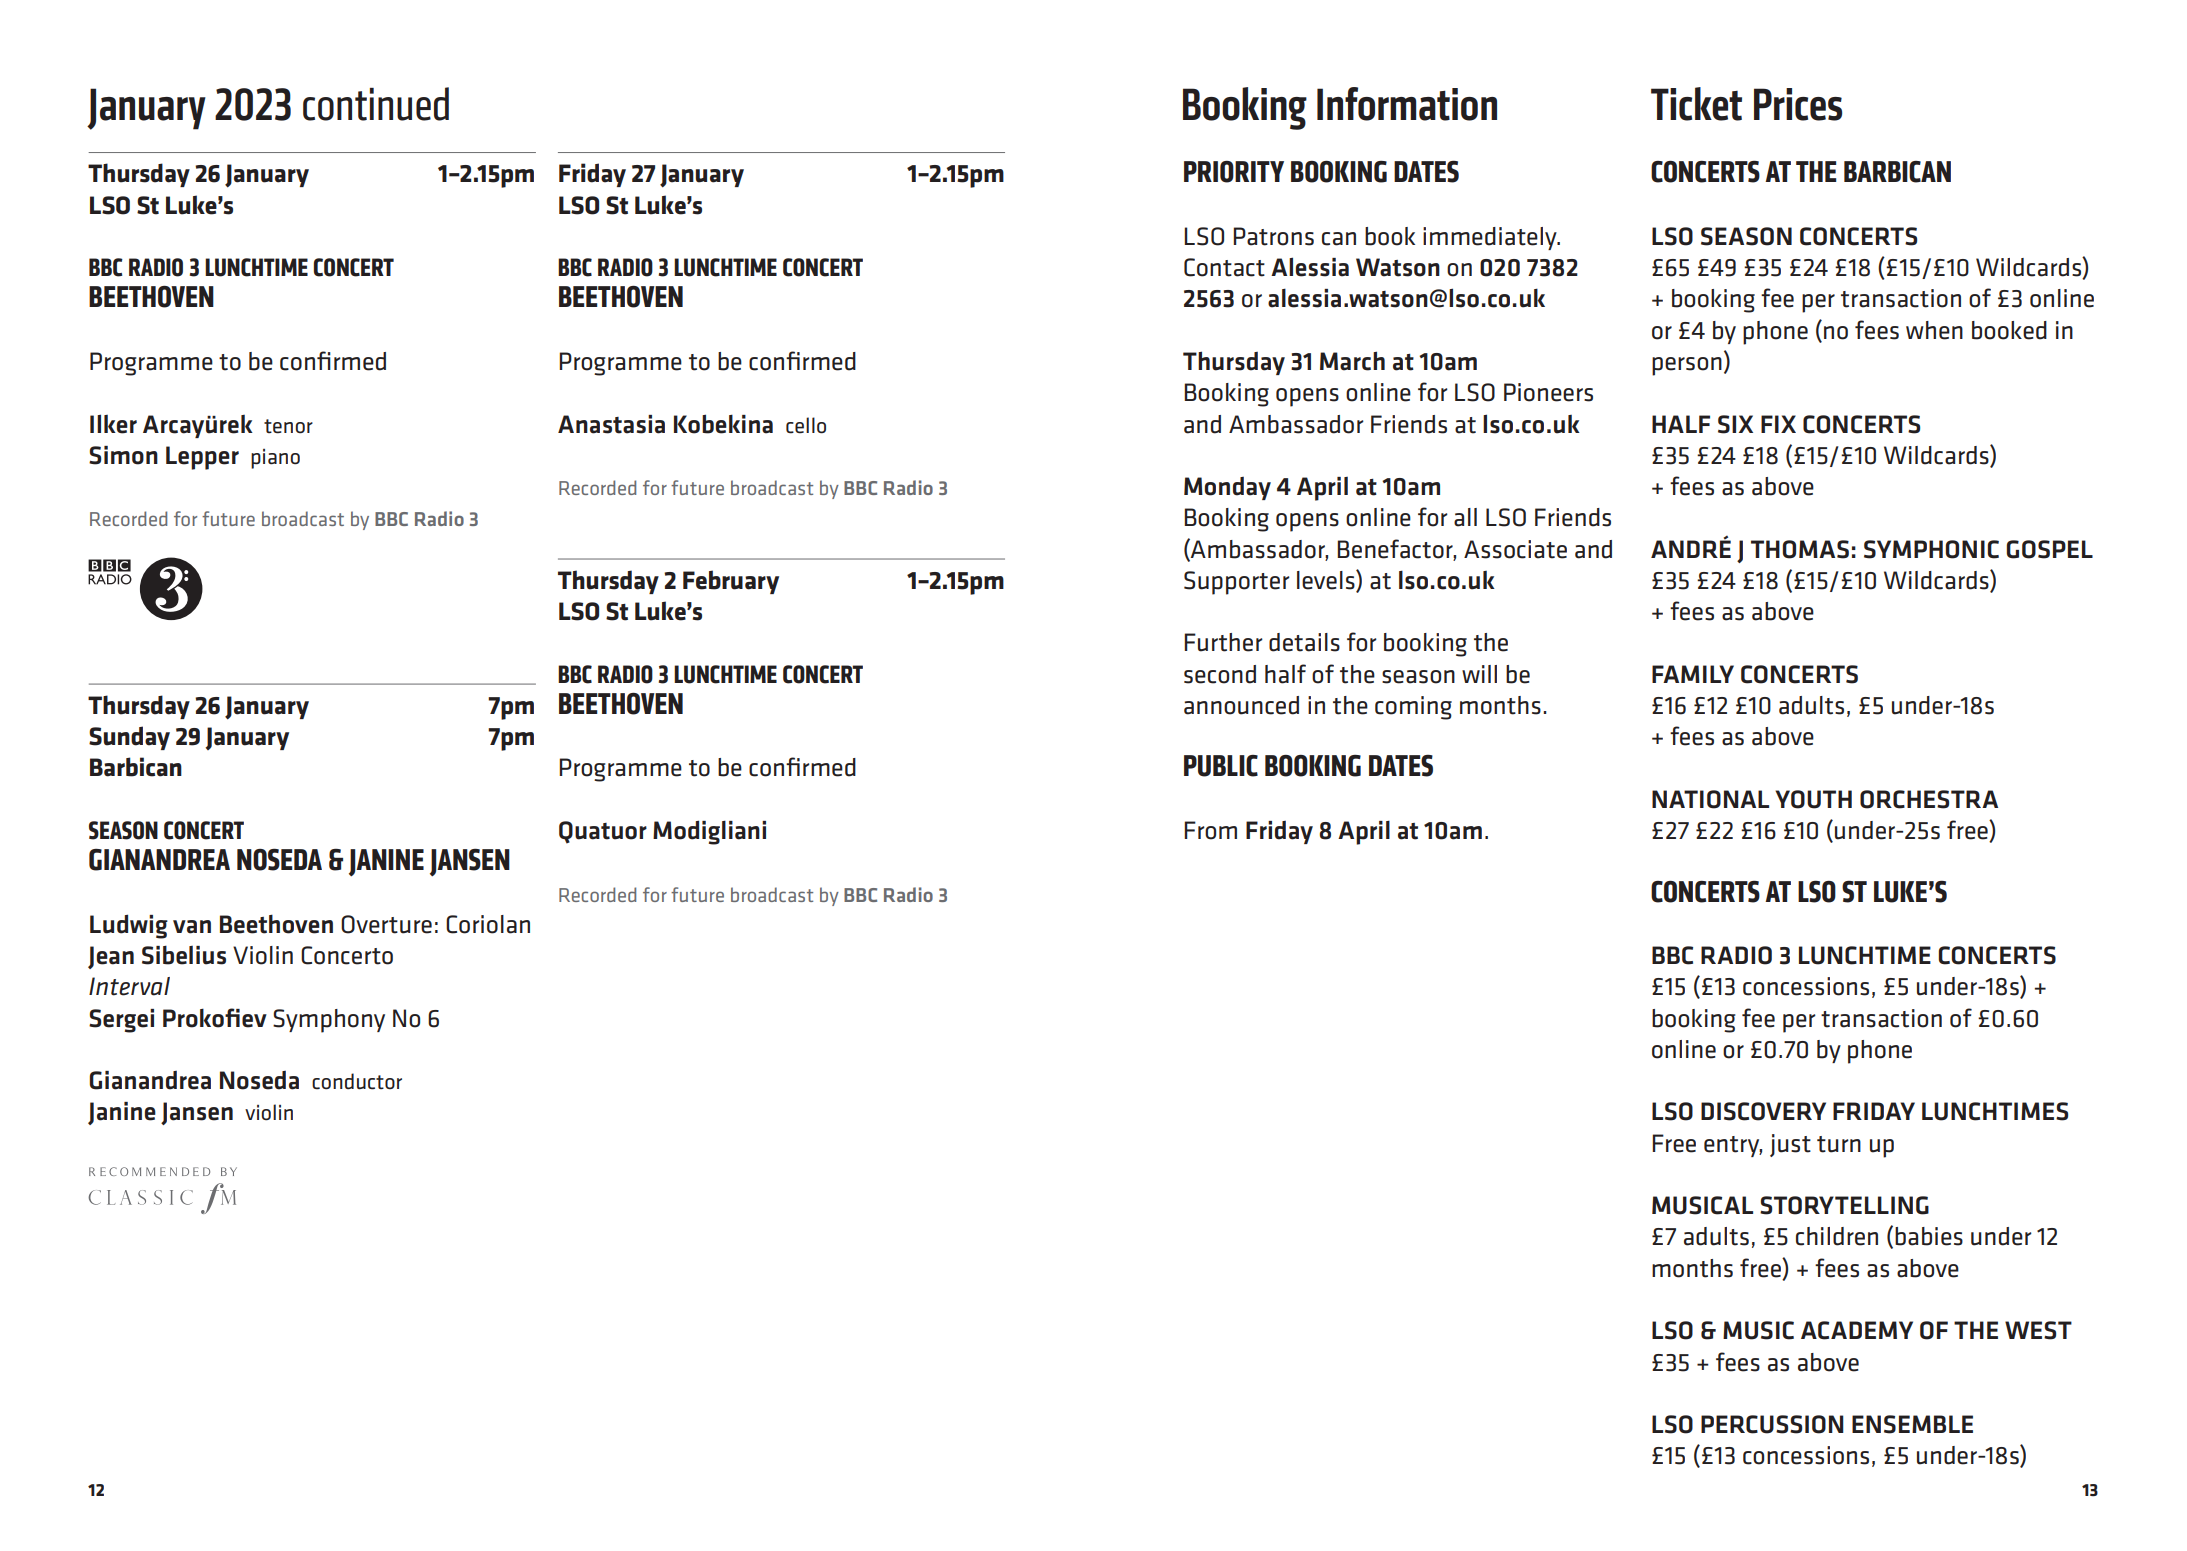 The image size is (2187, 1551). Describe the element at coordinates (1234, 172) in the page. I see `PRIORITY` at that location.
